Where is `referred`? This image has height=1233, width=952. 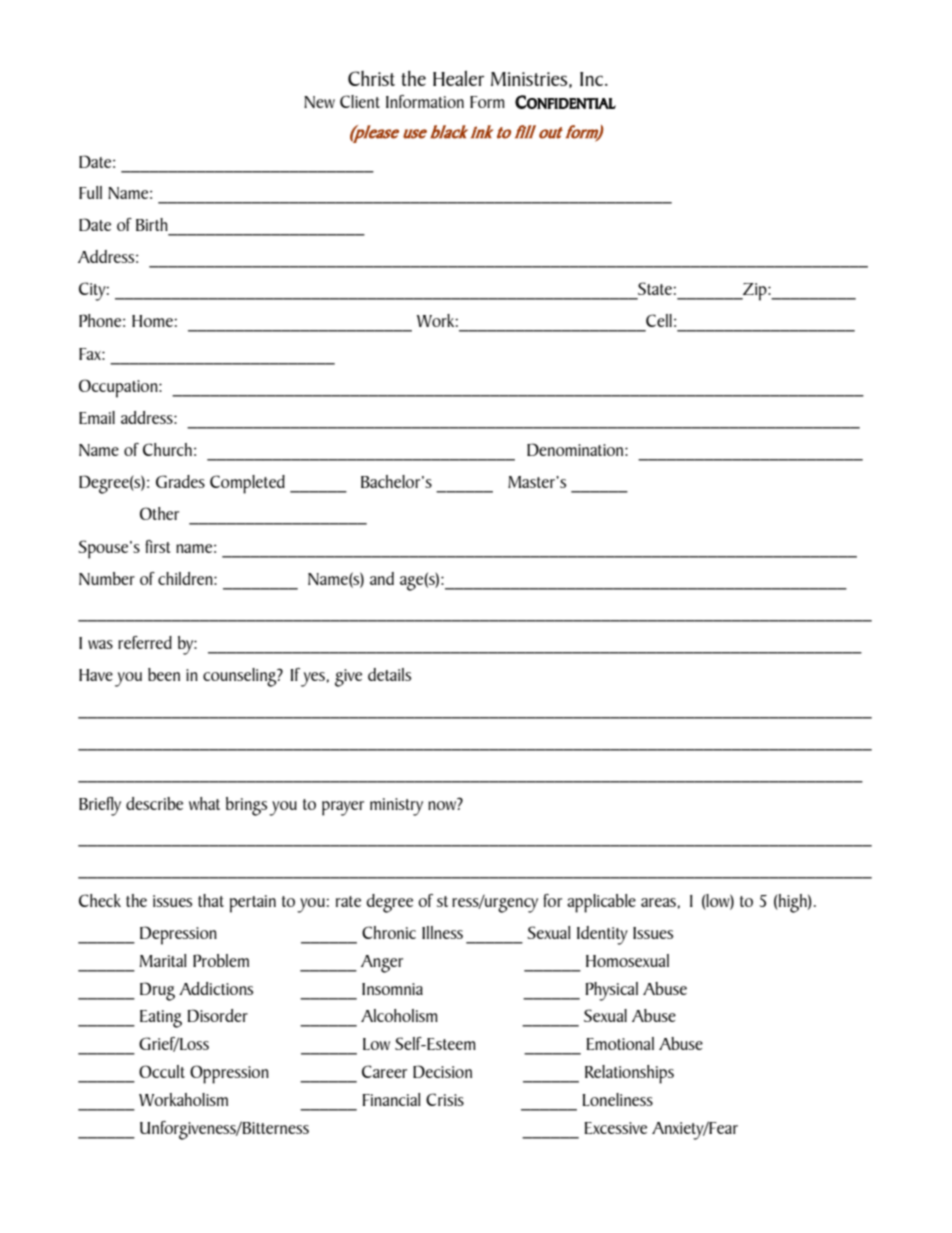
referred is located at coordinates (145, 642).
